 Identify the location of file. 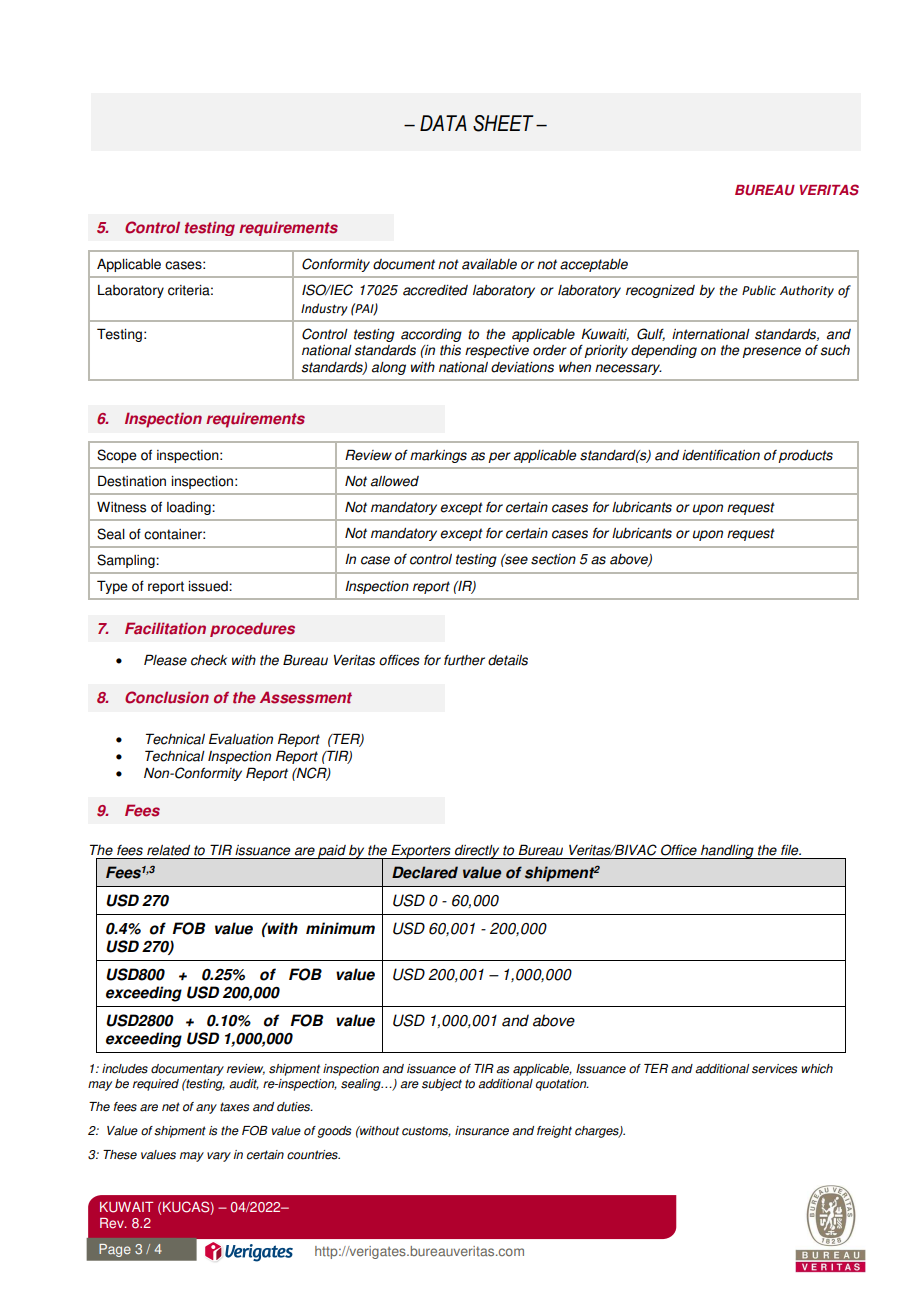
(791, 850).
